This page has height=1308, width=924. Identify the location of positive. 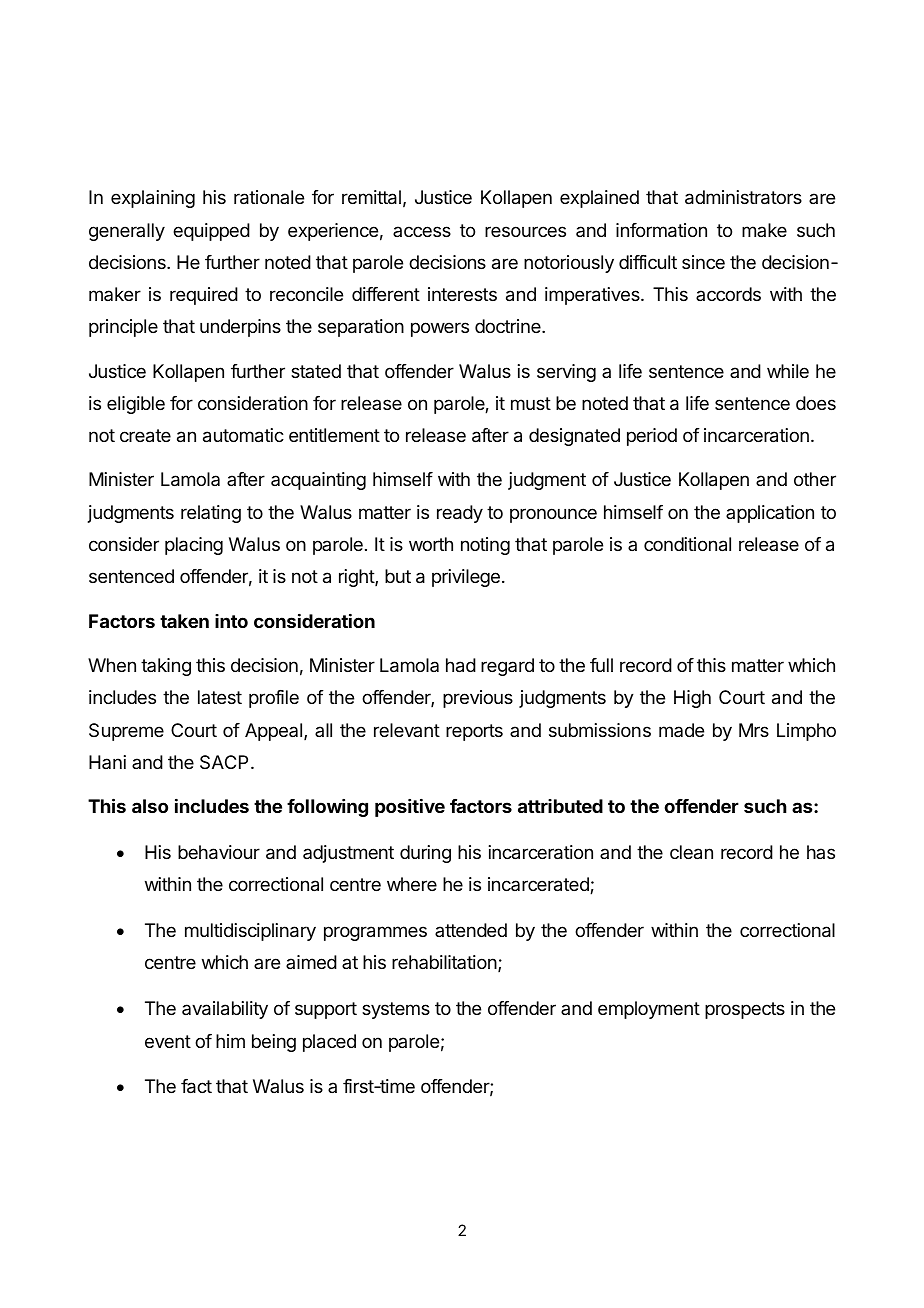
(410, 807).
